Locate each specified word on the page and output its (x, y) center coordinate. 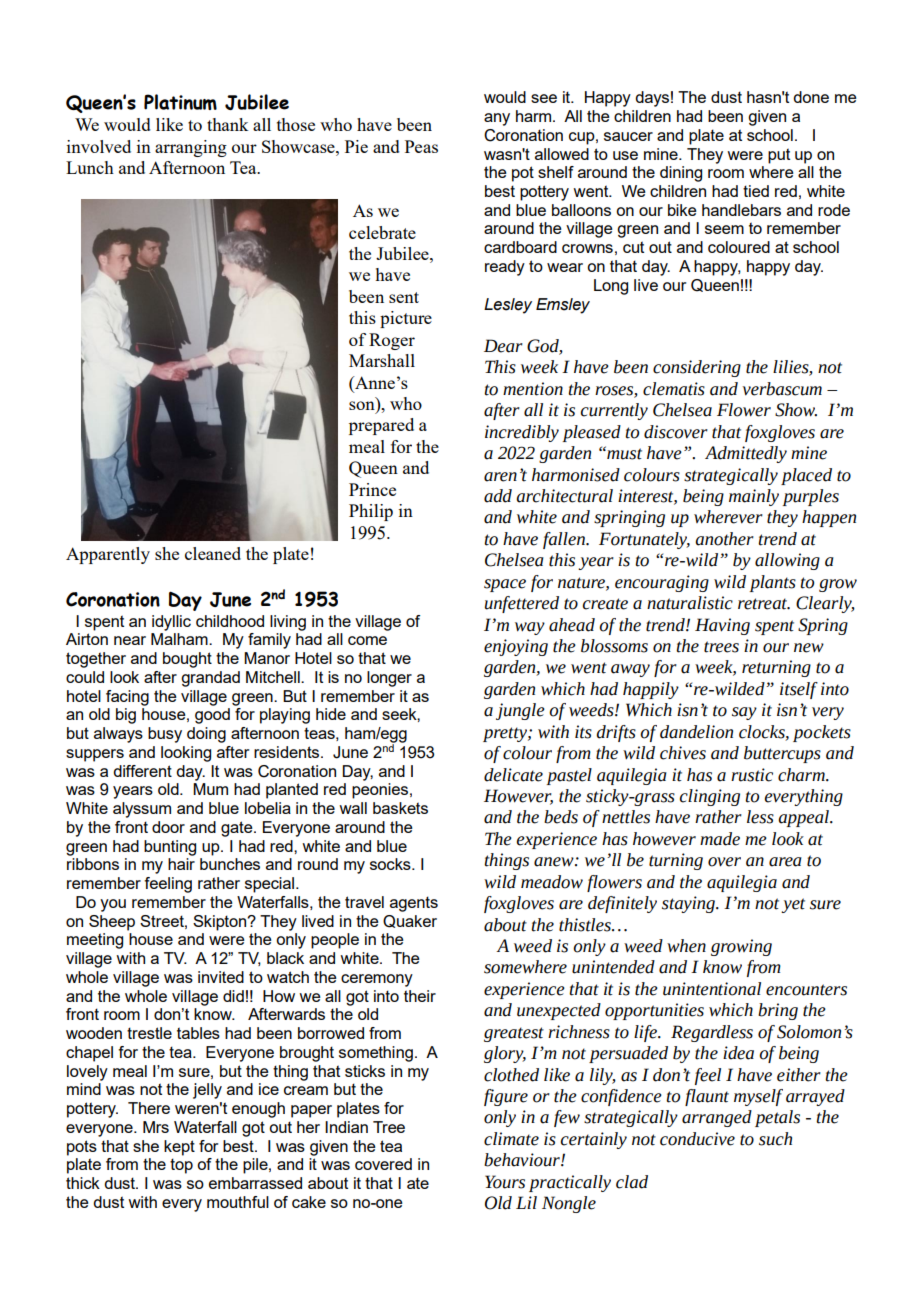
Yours (505, 1182)
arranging (191, 148)
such (775, 1139)
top (181, 1166)
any (497, 119)
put (779, 156)
